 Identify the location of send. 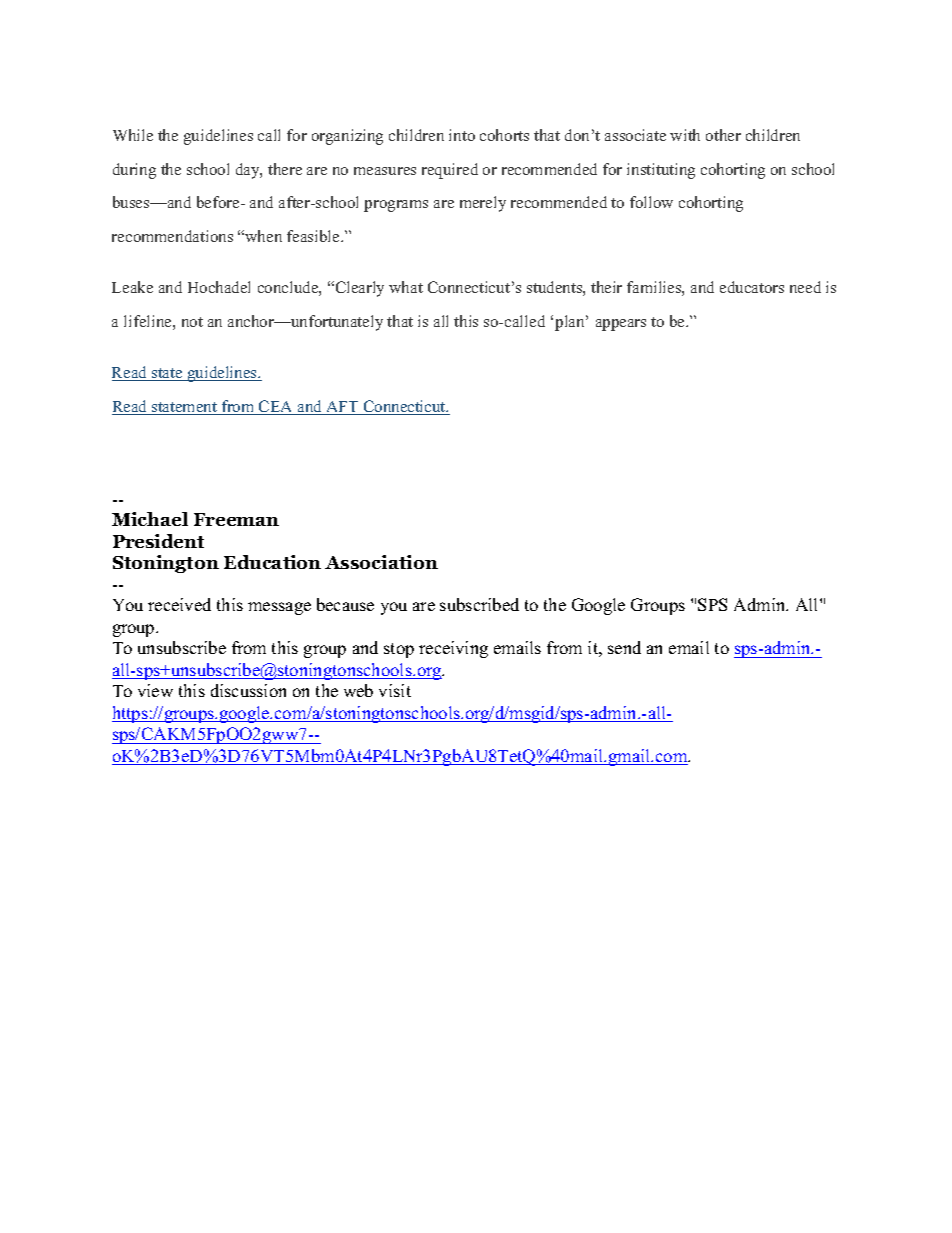
(624, 647).
